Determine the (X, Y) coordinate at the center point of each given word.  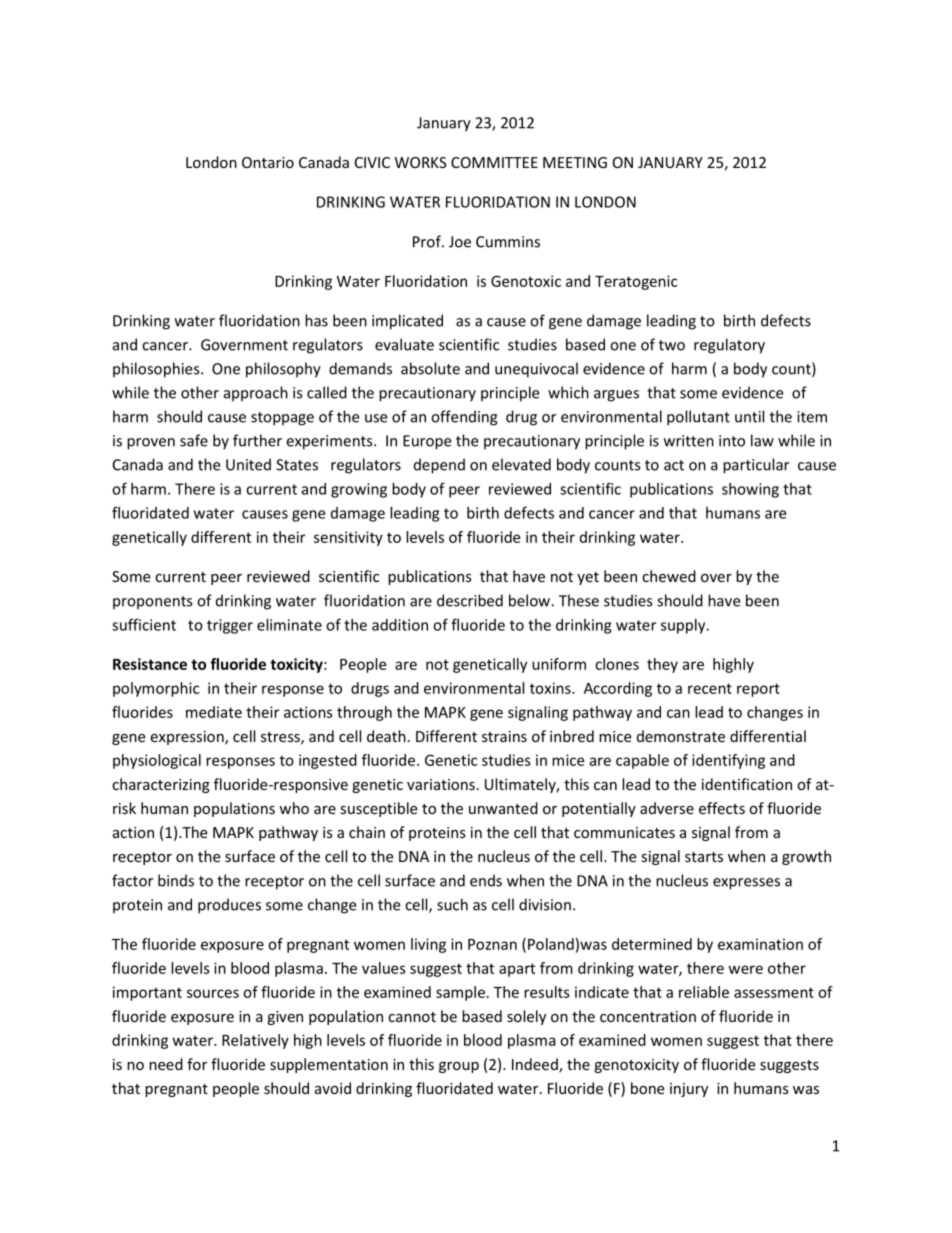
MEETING (575, 162)
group (459, 1067)
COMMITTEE (494, 162)
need (166, 1064)
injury (689, 1090)
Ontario (268, 162)
